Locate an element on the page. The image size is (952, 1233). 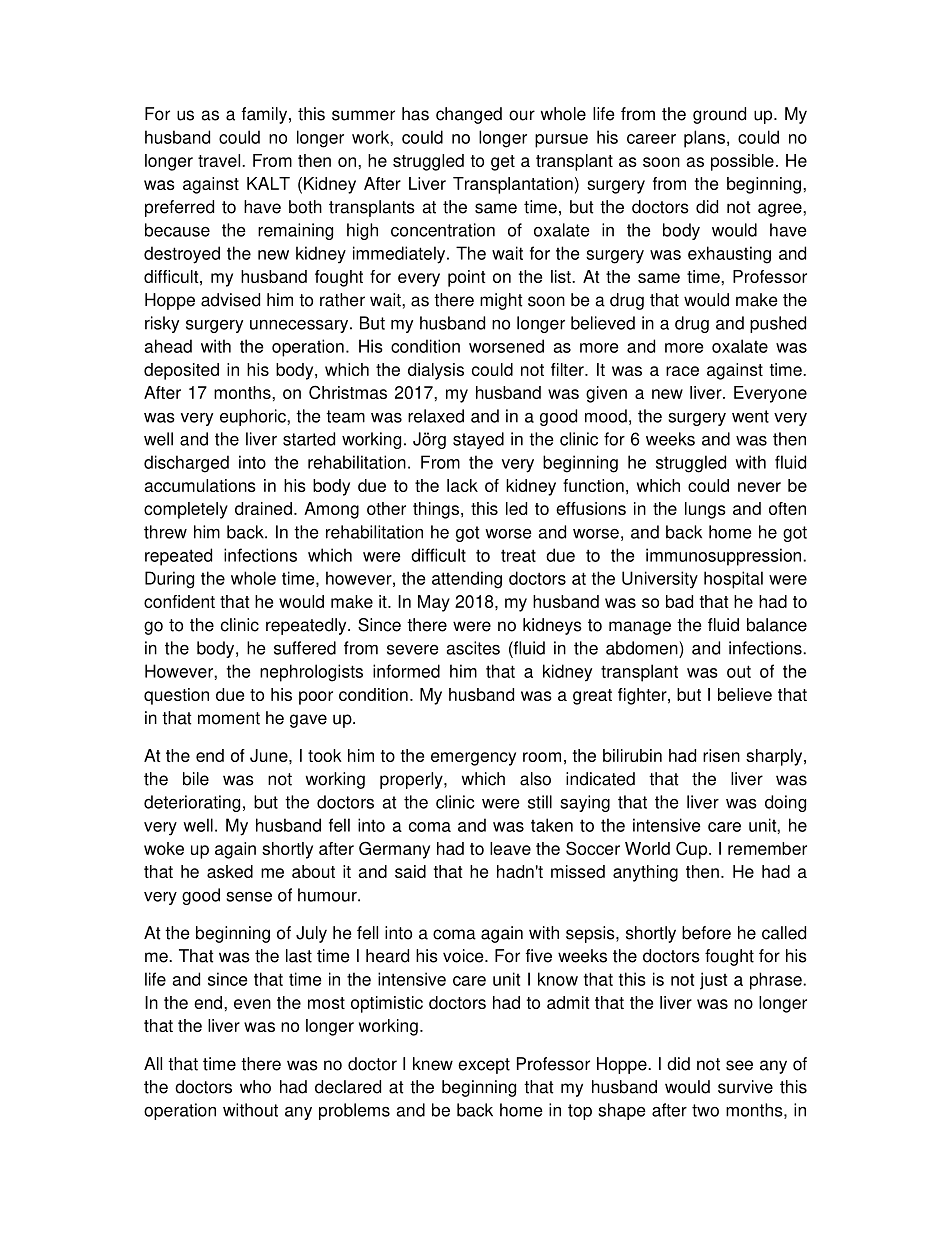
except is located at coordinates (484, 1066).
